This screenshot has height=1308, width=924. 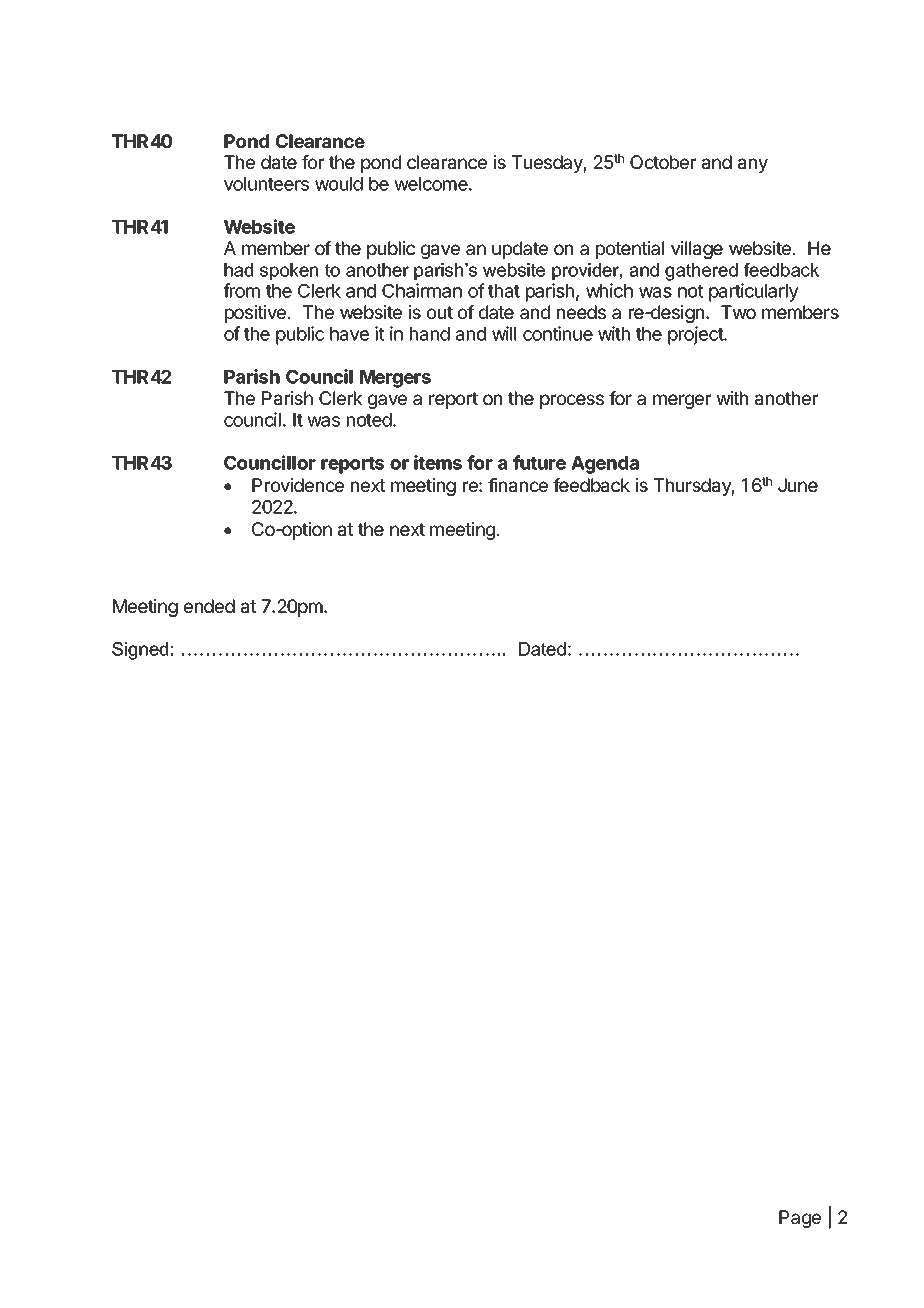 I want to click on June, so click(x=798, y=485).
